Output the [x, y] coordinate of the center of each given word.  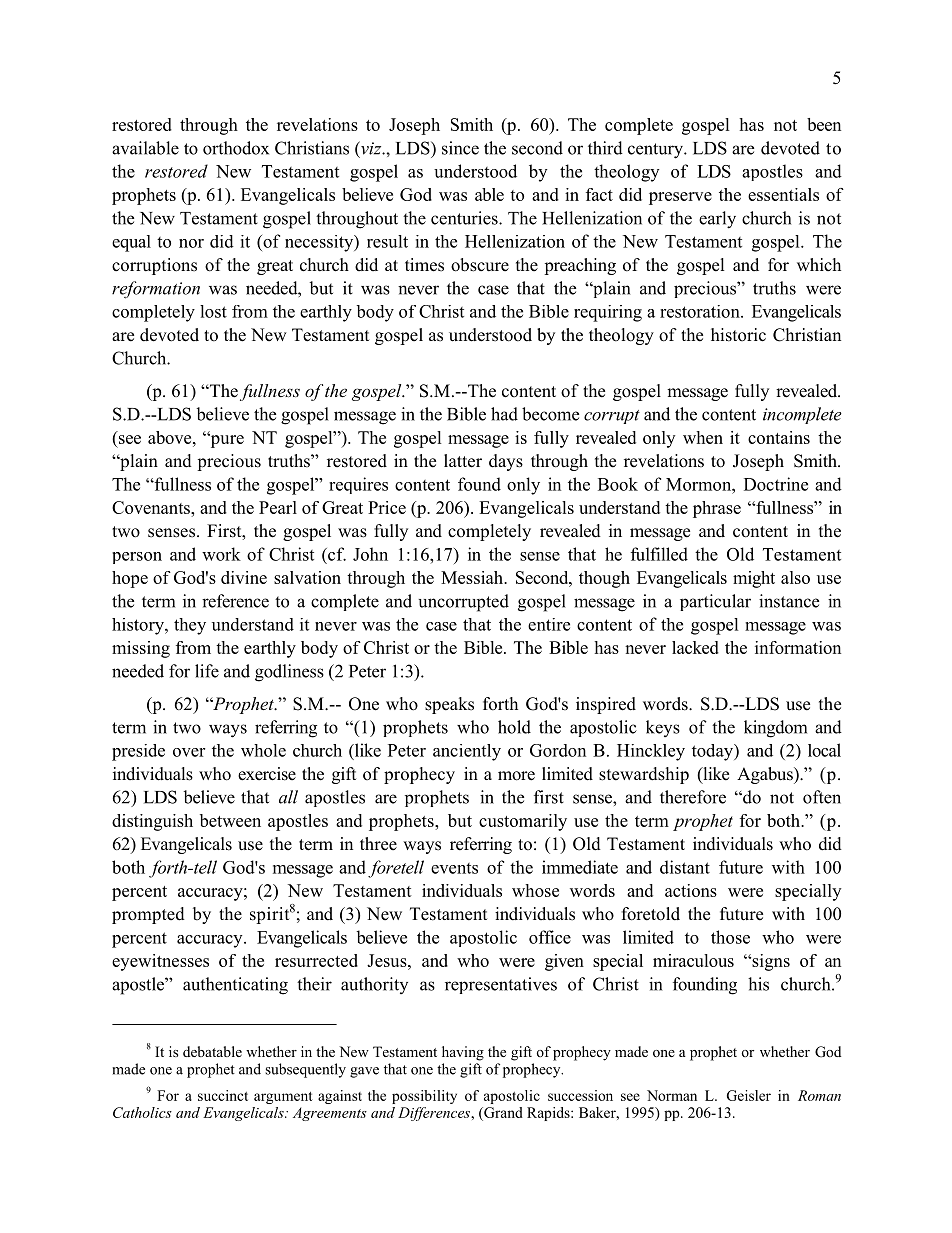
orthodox [236, 148]
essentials [783, 194]
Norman [672, 1095]
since [460, 148]
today [713, 752]
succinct [223, 1095]
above [171, 437]
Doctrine [776, 484]
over [189, 752]
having [463, 1053]
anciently [467, 752]
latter [463, 461]
